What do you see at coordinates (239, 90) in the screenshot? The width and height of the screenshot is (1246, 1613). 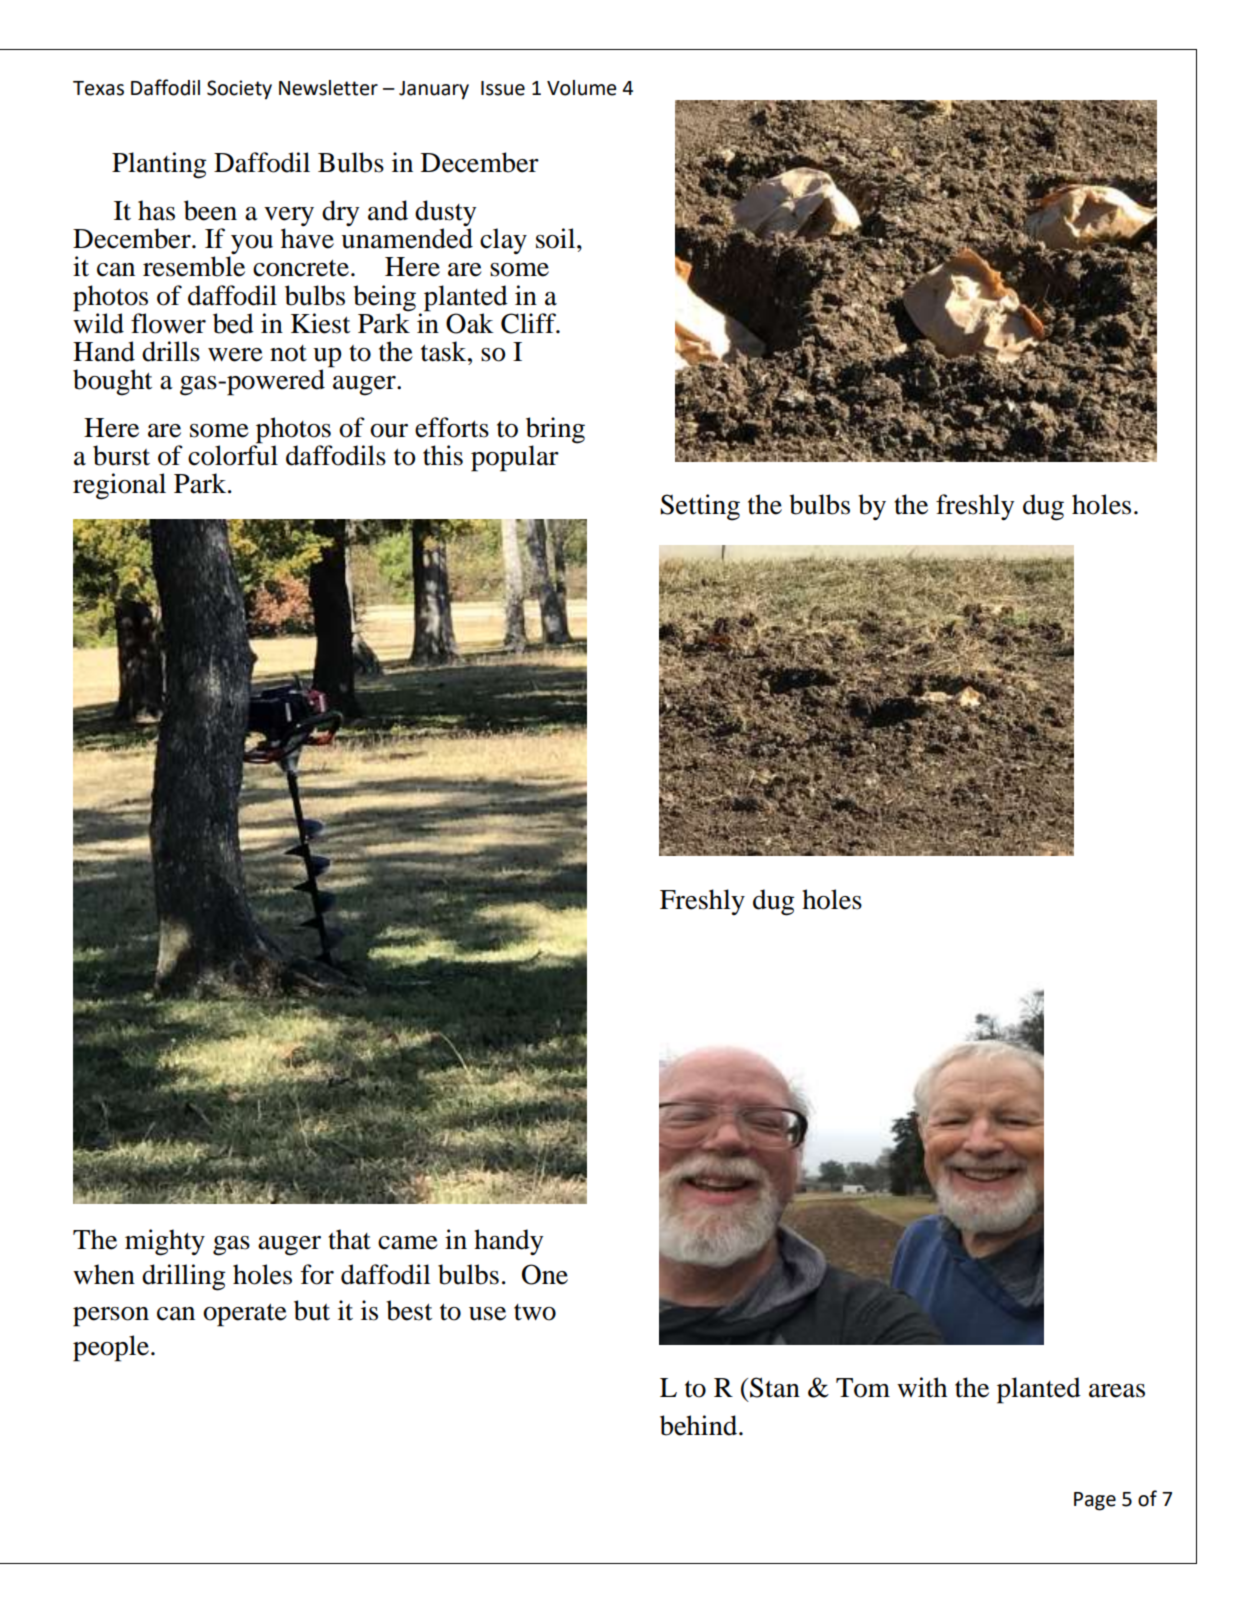 I see `Society` at bounding box center [239, 90].
